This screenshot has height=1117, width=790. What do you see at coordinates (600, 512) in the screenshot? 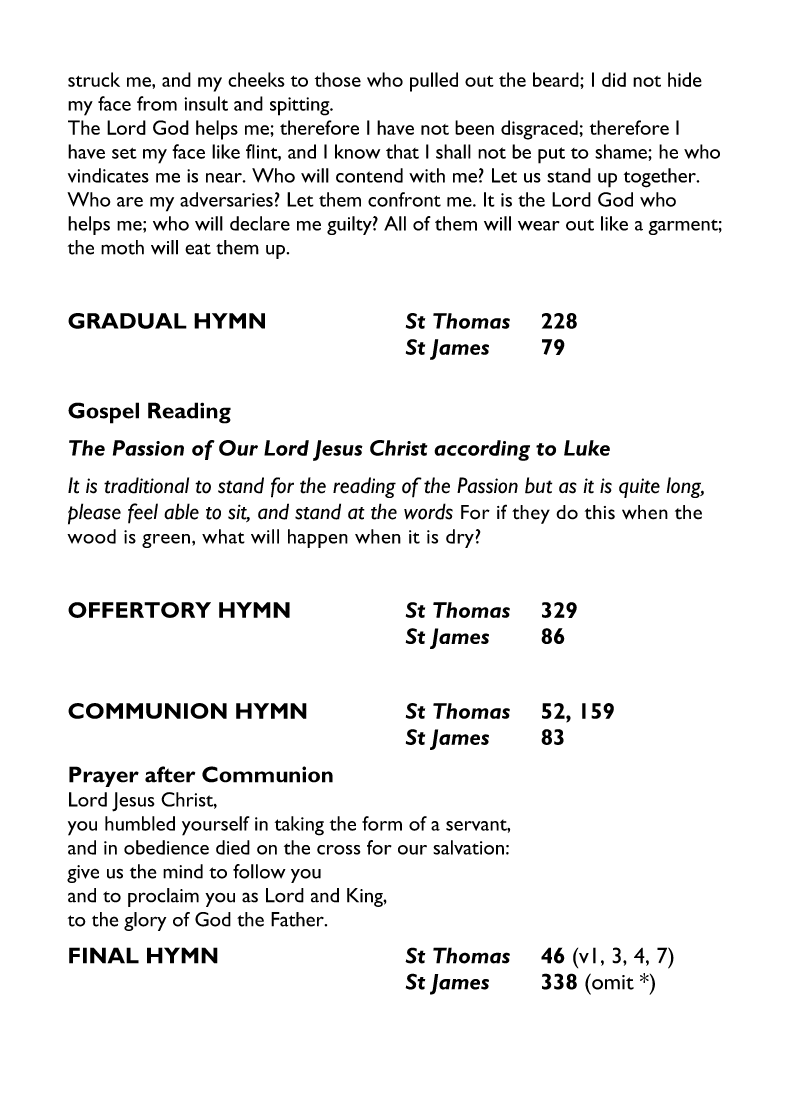
I see `this` at bounding box center [600, 512].
